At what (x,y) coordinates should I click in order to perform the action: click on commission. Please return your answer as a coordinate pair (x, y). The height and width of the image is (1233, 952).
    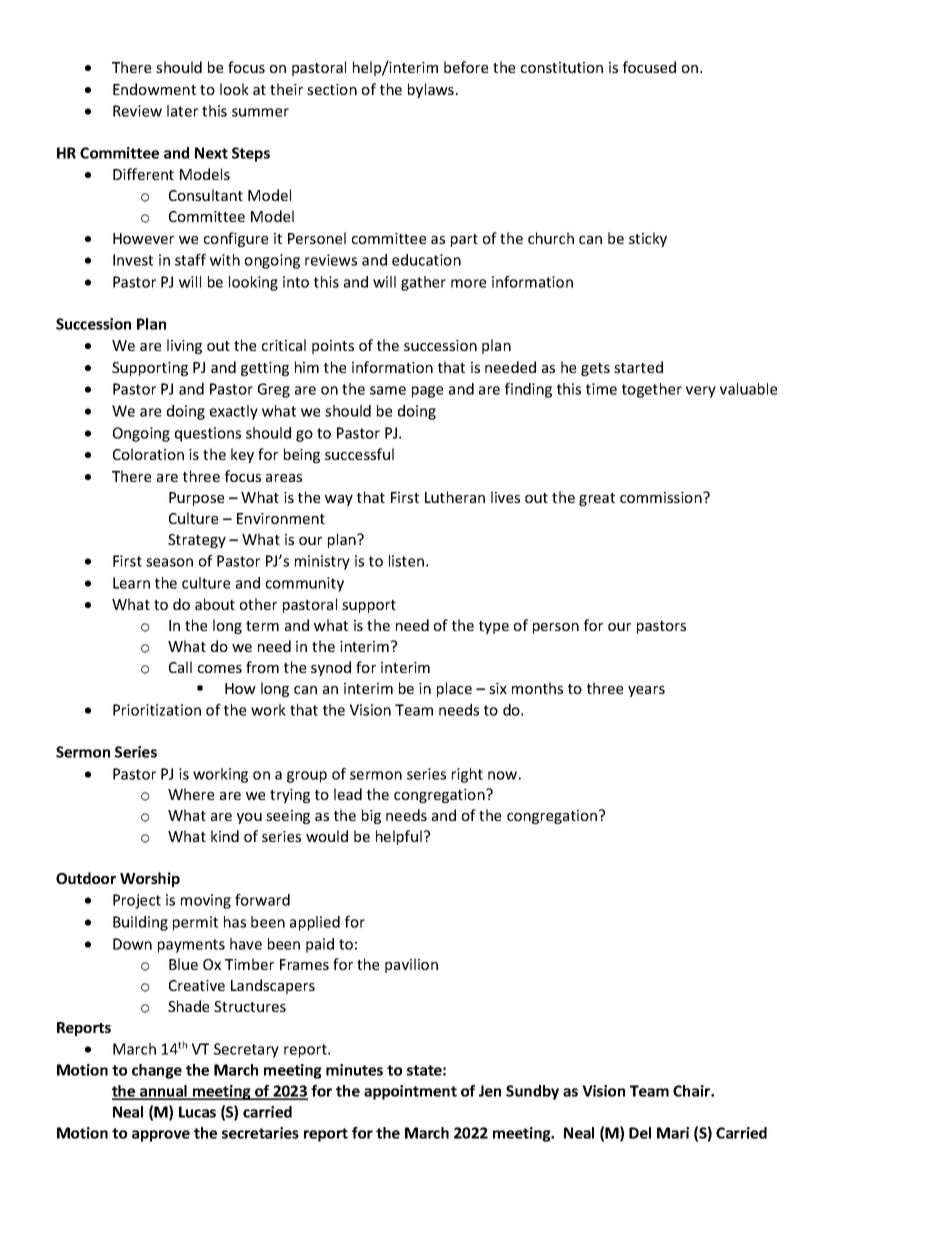
    Looking at the image, I should click on (662, 497).
